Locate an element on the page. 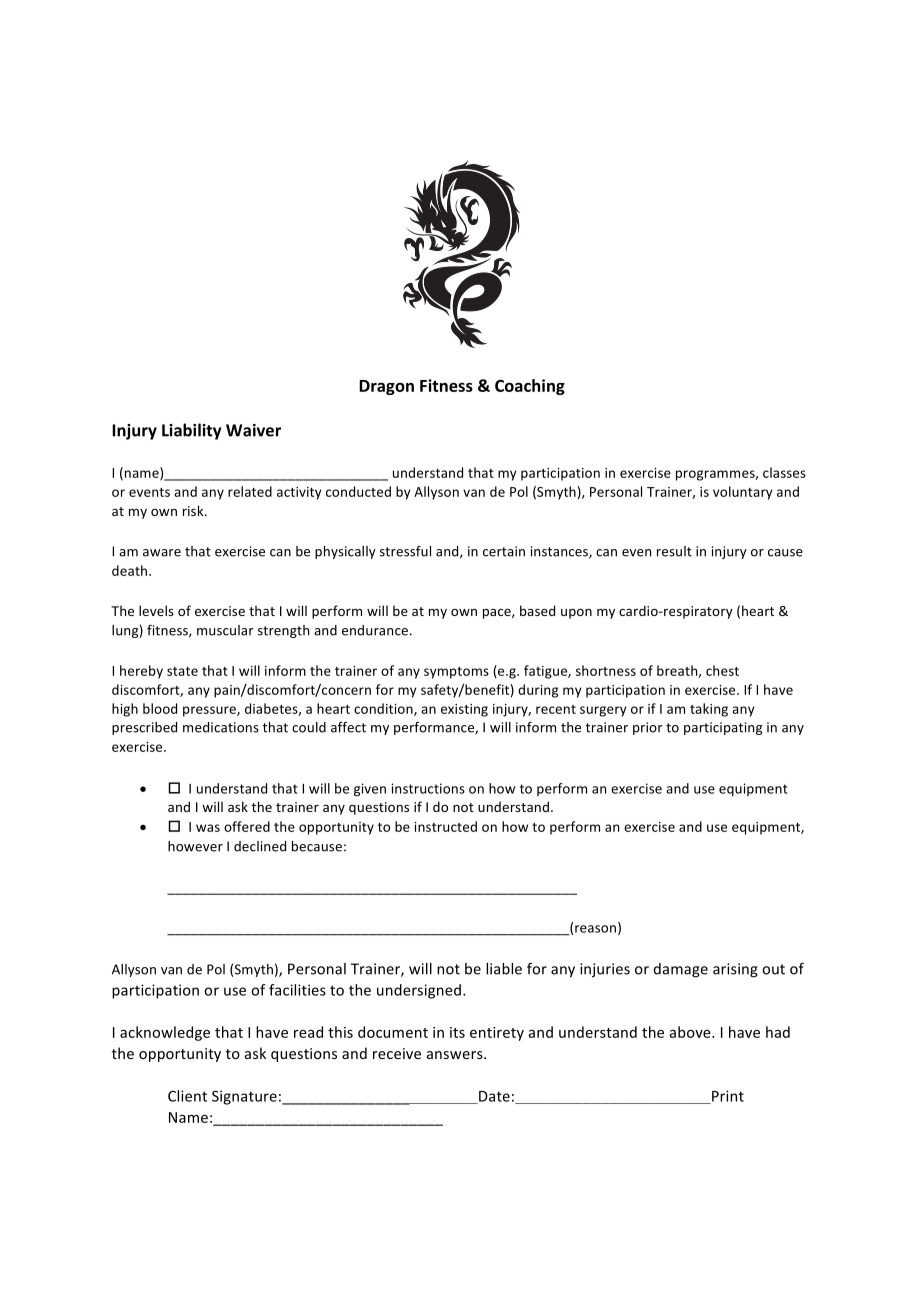 This page has height=1308, width=924. Client is located at coordinates (187, 1096).
